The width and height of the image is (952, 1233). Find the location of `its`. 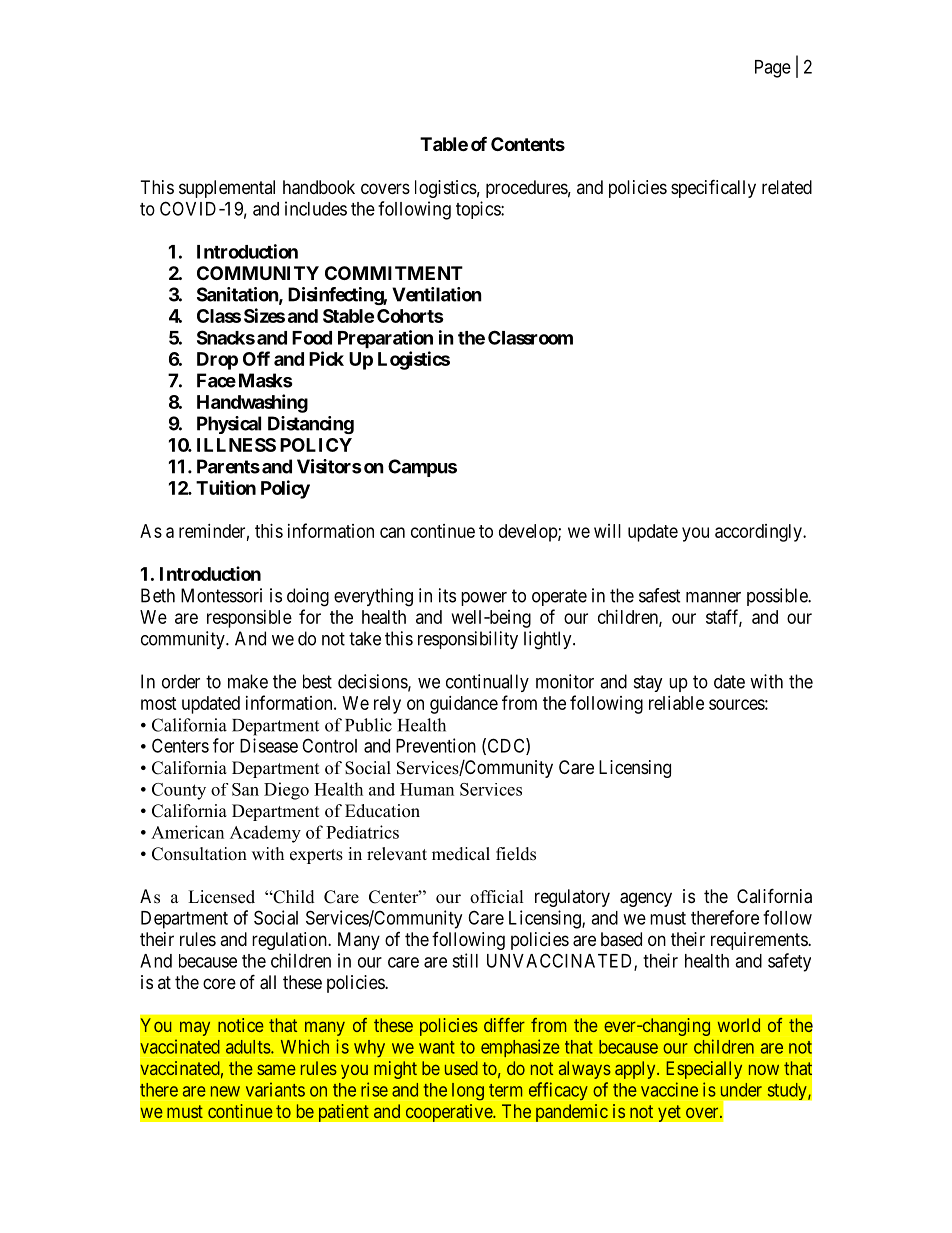

its is located at coordinates (447, 595).
